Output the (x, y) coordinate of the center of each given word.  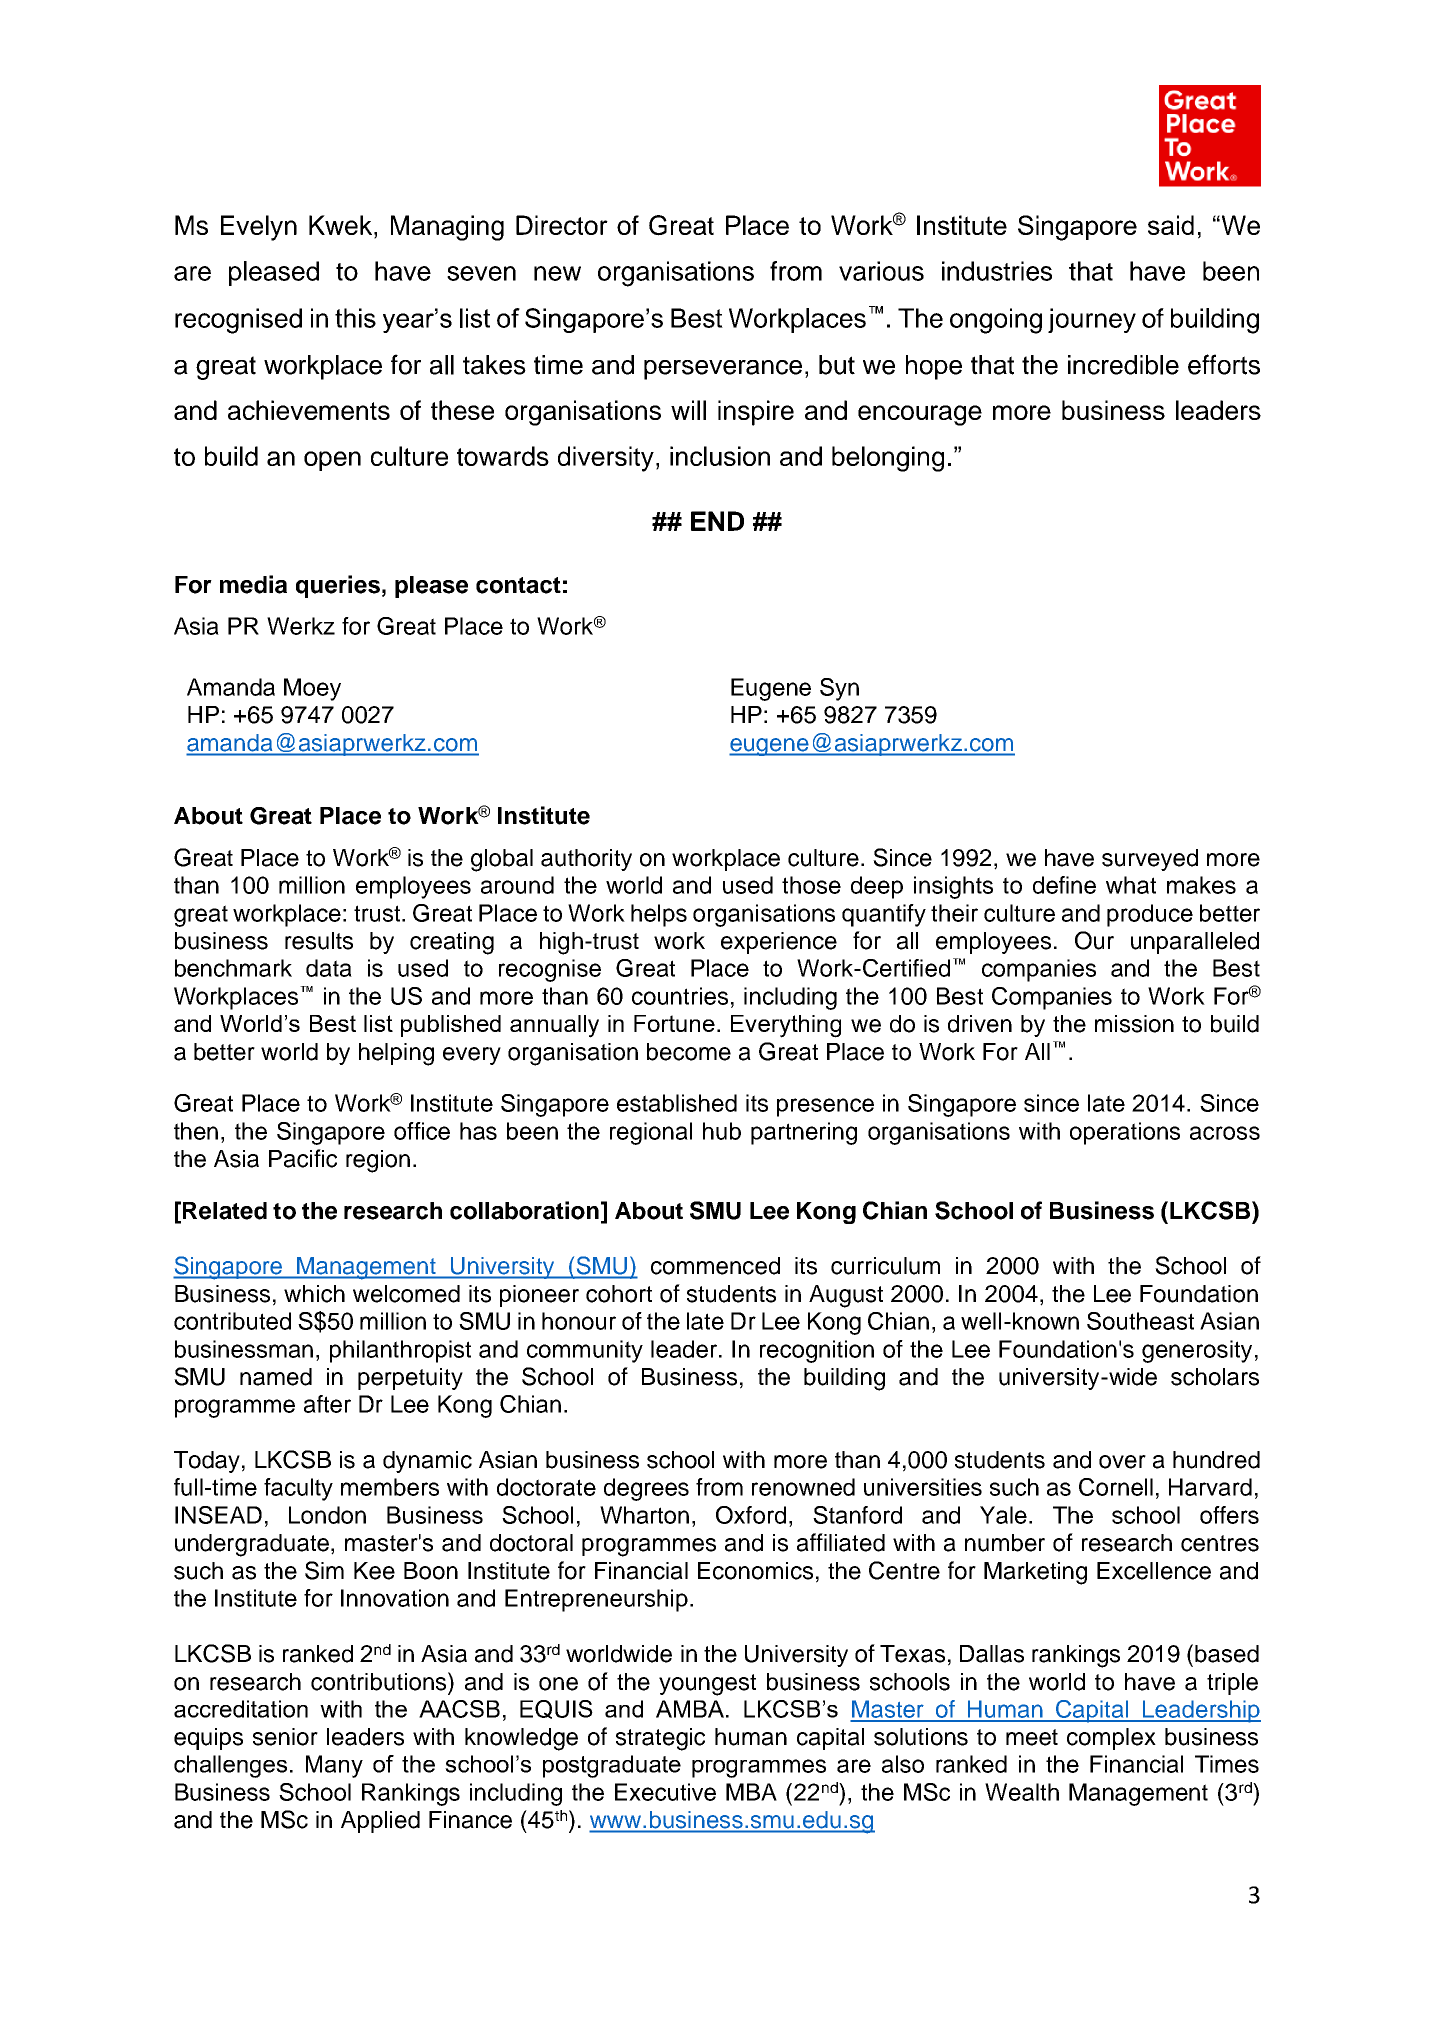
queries (338, 586)
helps (659, 915)
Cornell (1116, 1487)
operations (1125, 1133)
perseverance (723, 370)
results (319, 941)
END (717, 521)
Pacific (303, 1158)
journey (1092, 320)
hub (722, 1131)
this (355, 318)
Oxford (751, 1515)
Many (334, 1766)
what (1131, 885)
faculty (298, 1489)
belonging (888, 459)
